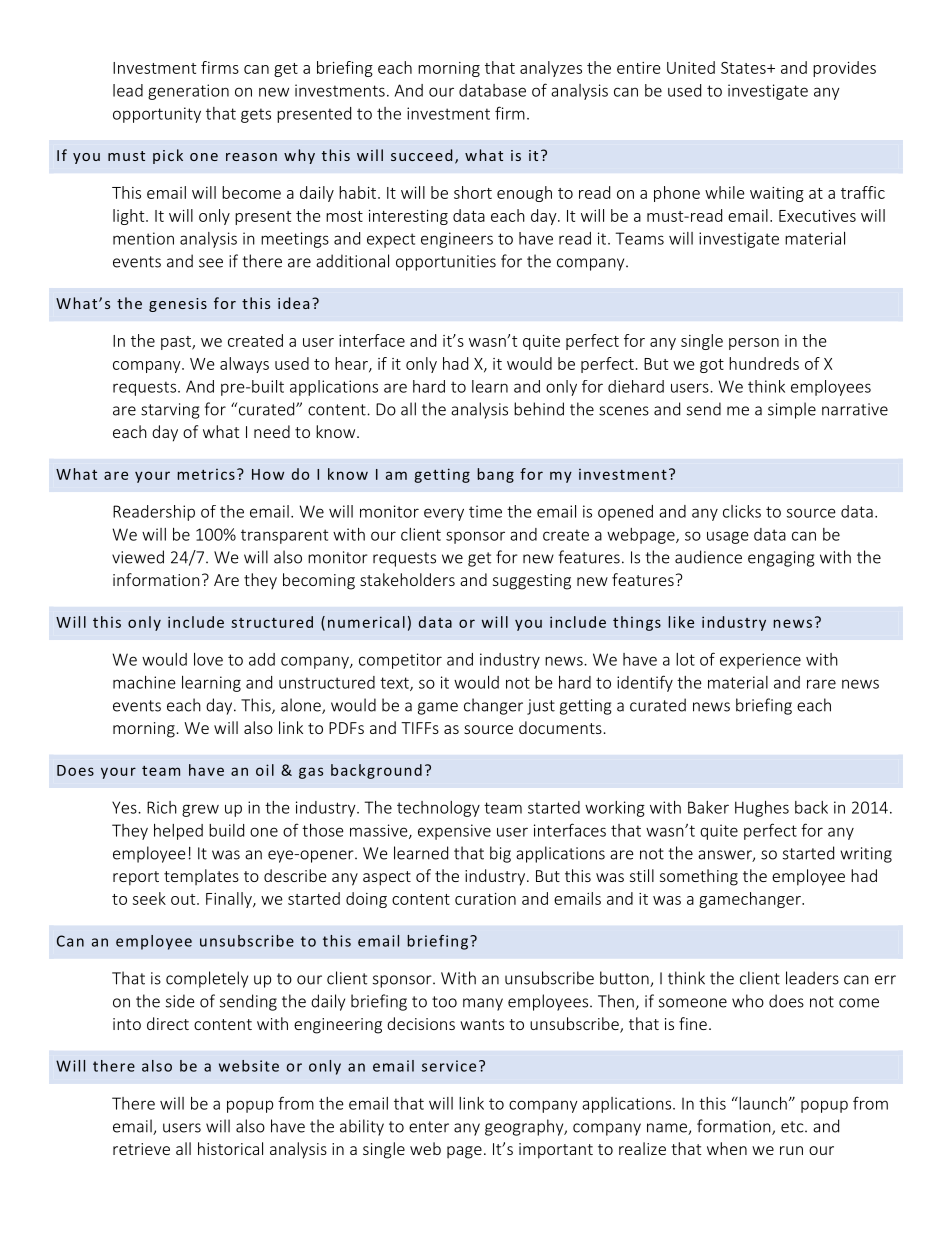 This page has width=952, height=1233. What do you see at coordinates (230, 1148) in the page?
I see `historical` at bounding box center [230, 1148].
